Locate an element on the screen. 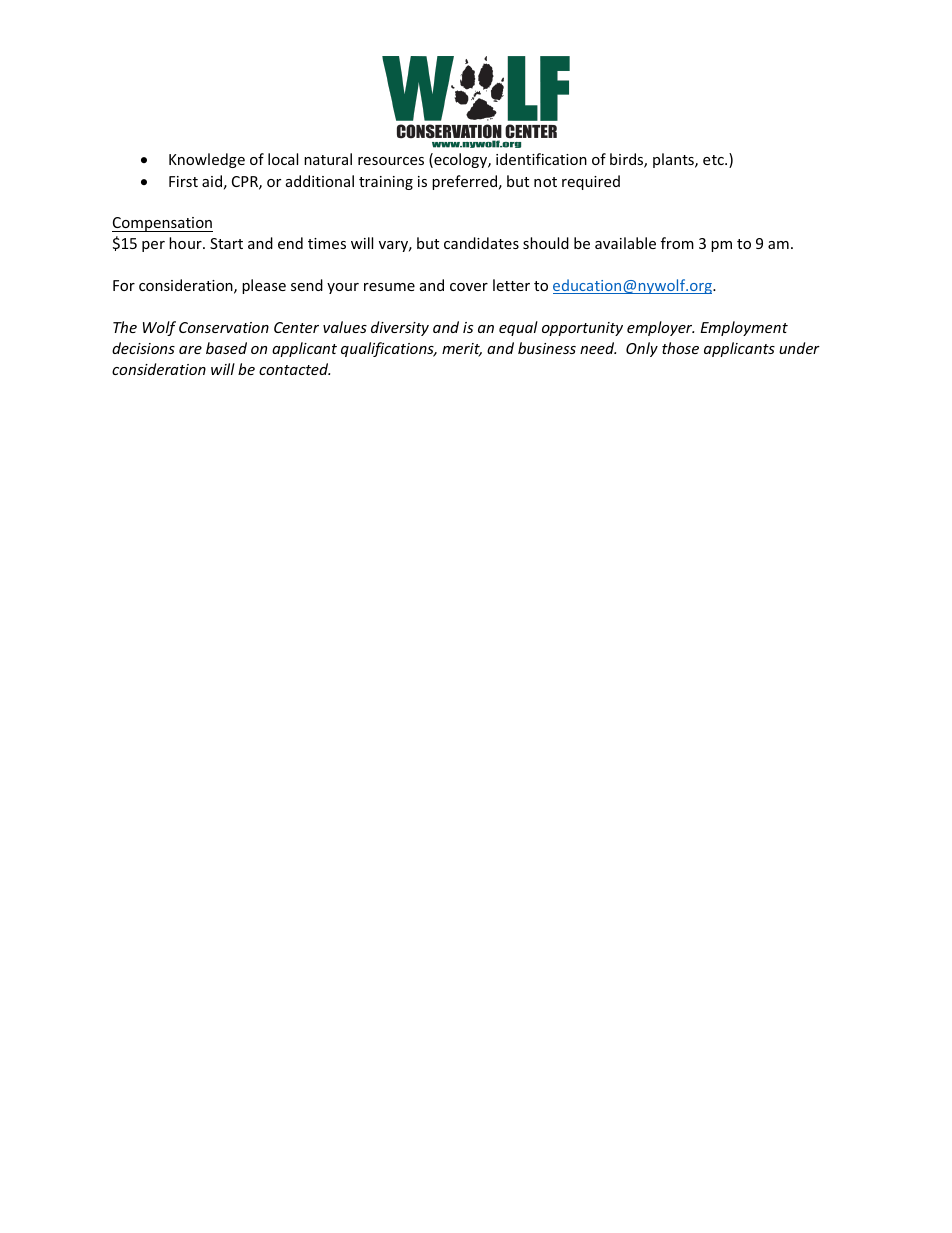 This screenshot has width=952, height=1233. merit is located at coordinates (462, 350).
